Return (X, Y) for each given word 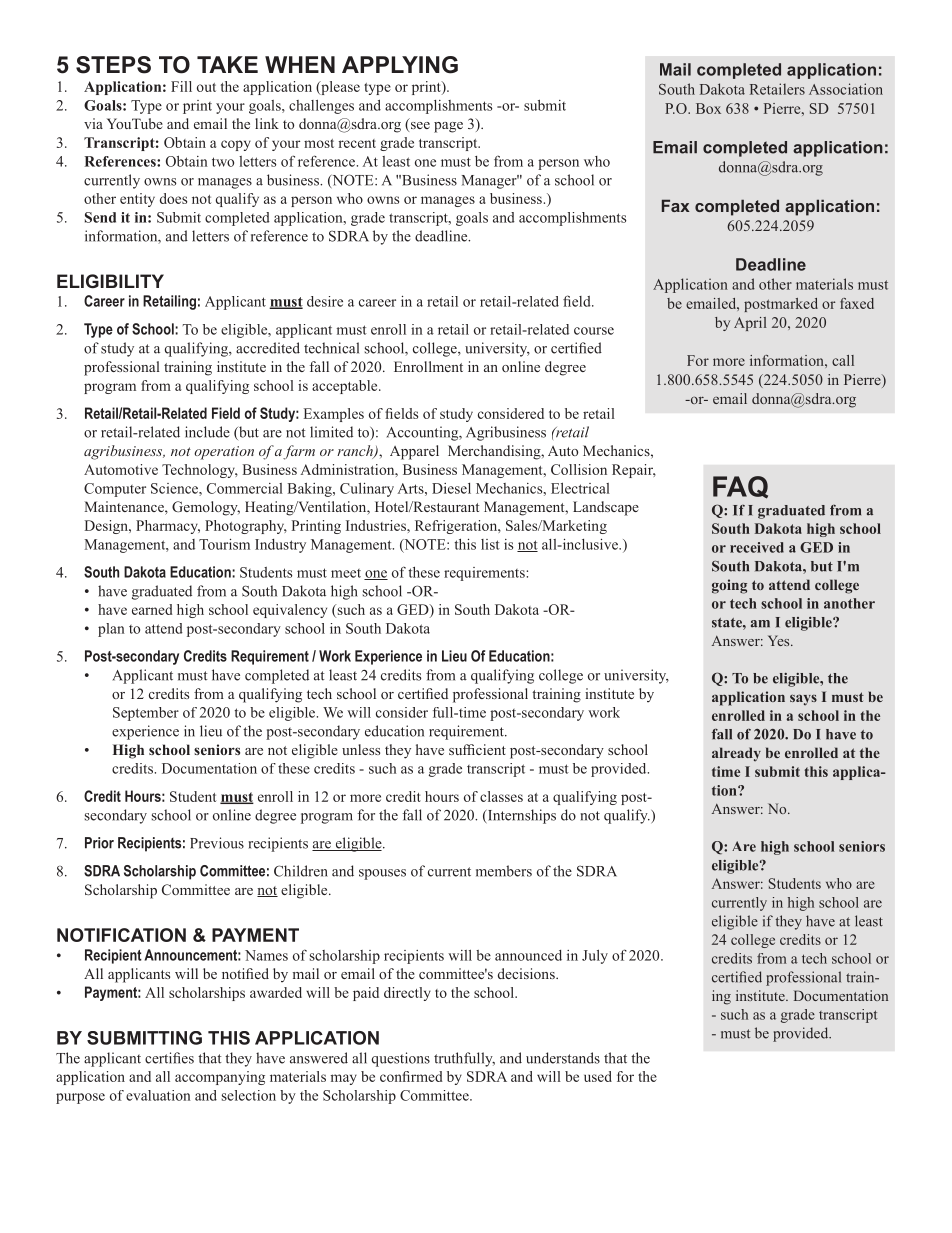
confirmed (411, 1076)
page (448, 127)
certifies (169, 1058)
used (598, 1076)
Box (708, 108)
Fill (181, 86)
